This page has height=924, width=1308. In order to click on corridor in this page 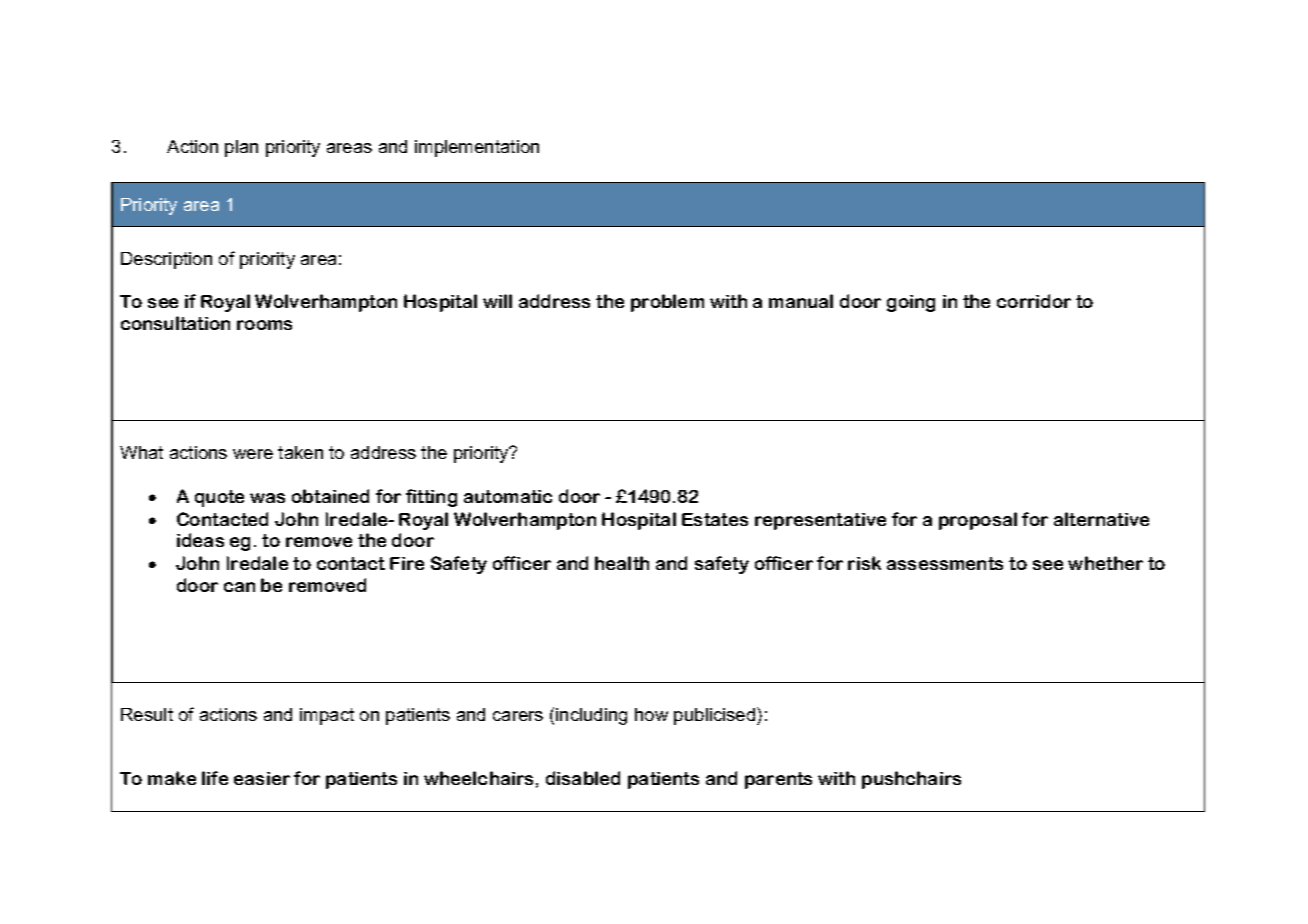, I will do `click(1034, 301)`.
